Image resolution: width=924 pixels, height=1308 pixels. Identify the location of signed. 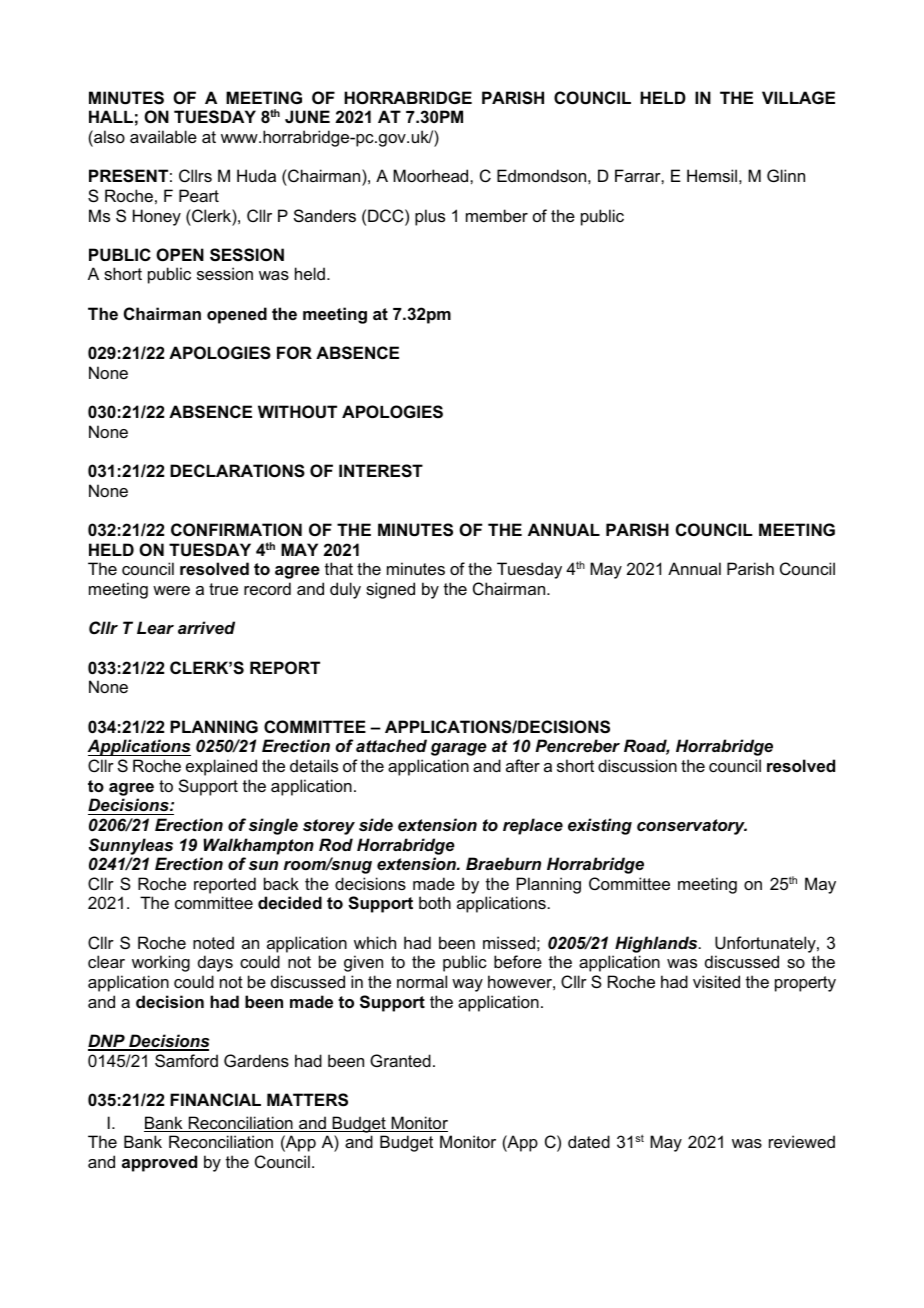
(390, 590).
